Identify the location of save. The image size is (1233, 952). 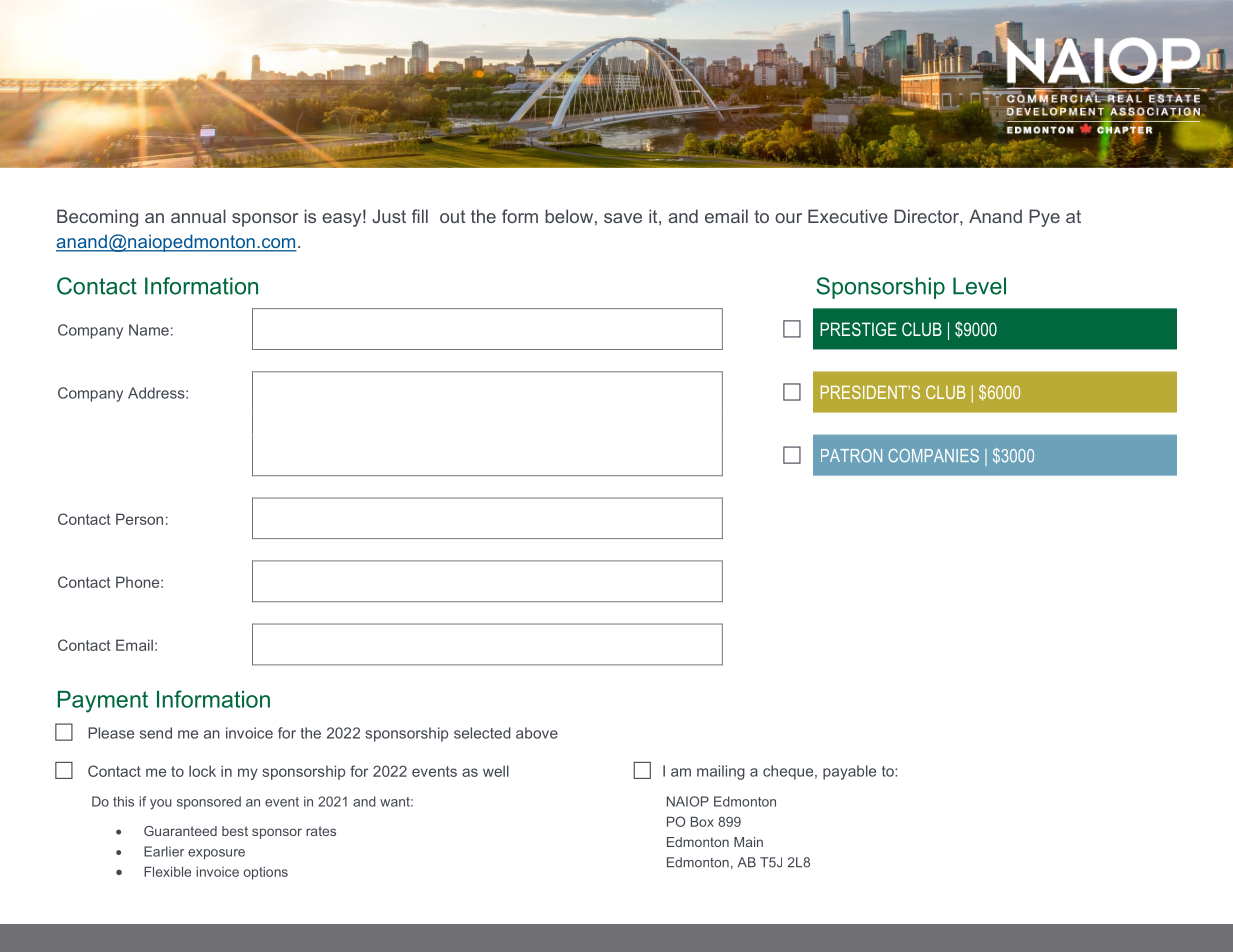
(623, 218).
